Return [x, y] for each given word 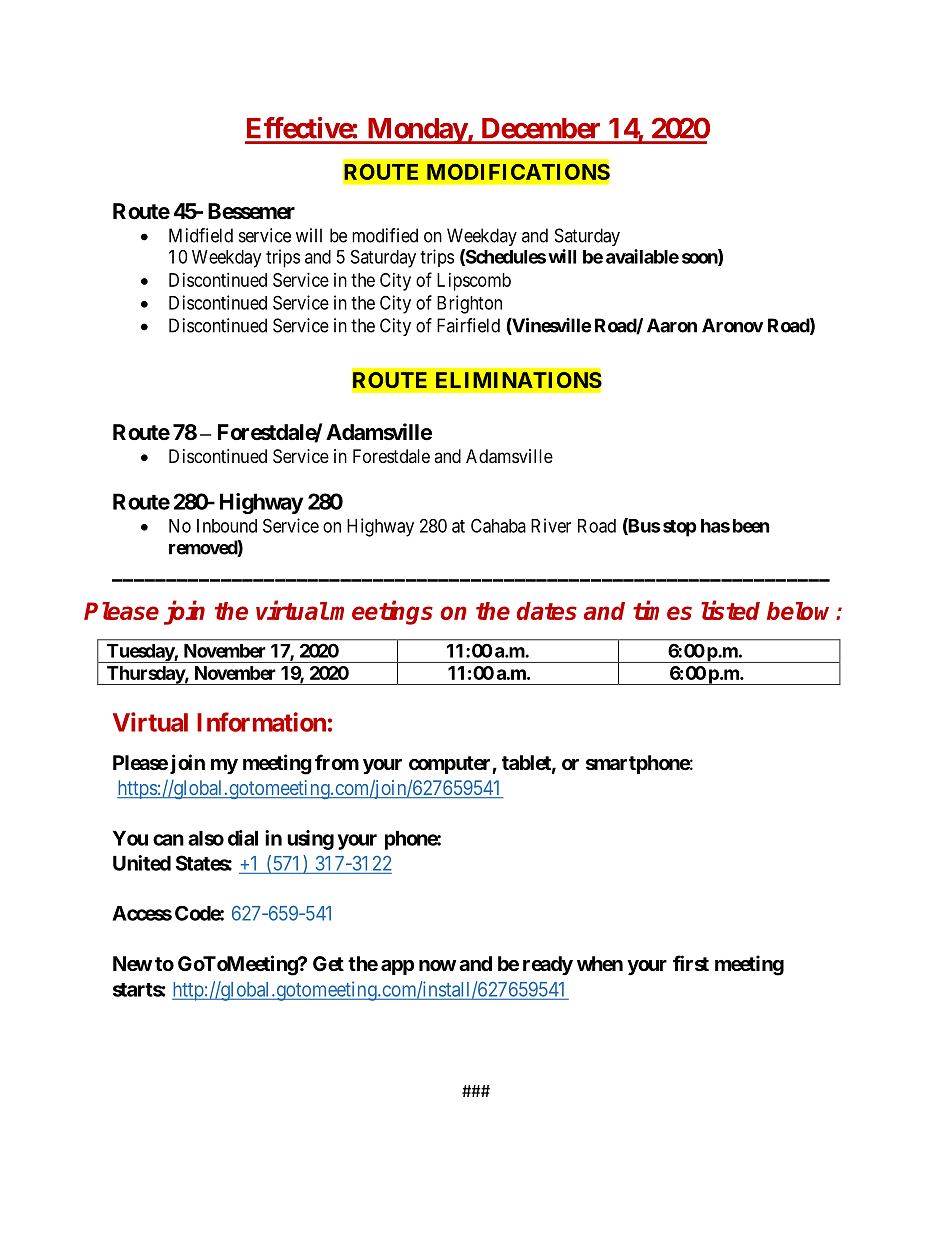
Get [328, 963]
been [751, 526]
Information [261, 722]
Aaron [672, 325]
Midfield [201, 235]
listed [730, 610]
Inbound [227, 526]
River [551, 525]
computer [451, 765]
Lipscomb [474, 282]
